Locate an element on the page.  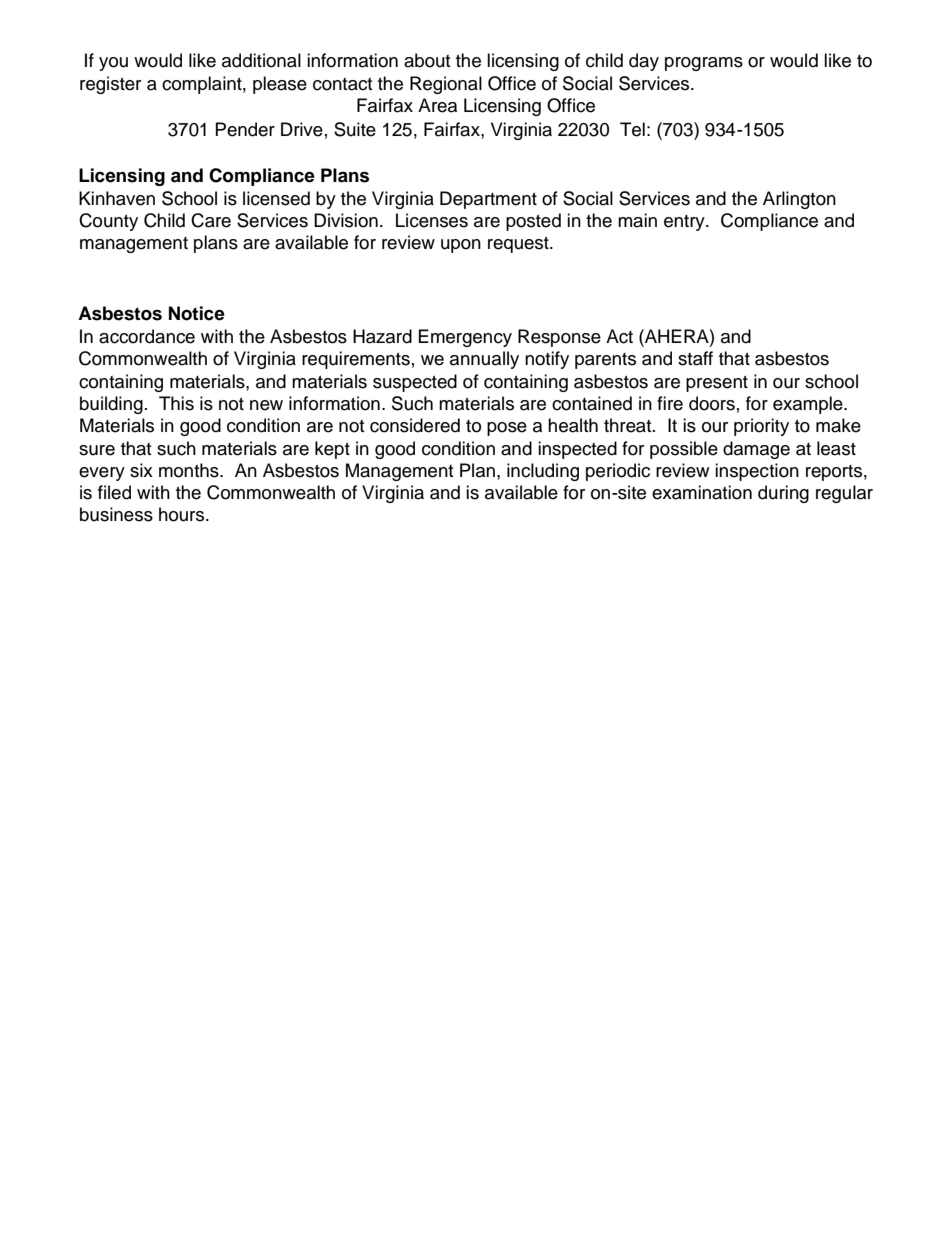
Arlington is located at coordinates (799, 200).
